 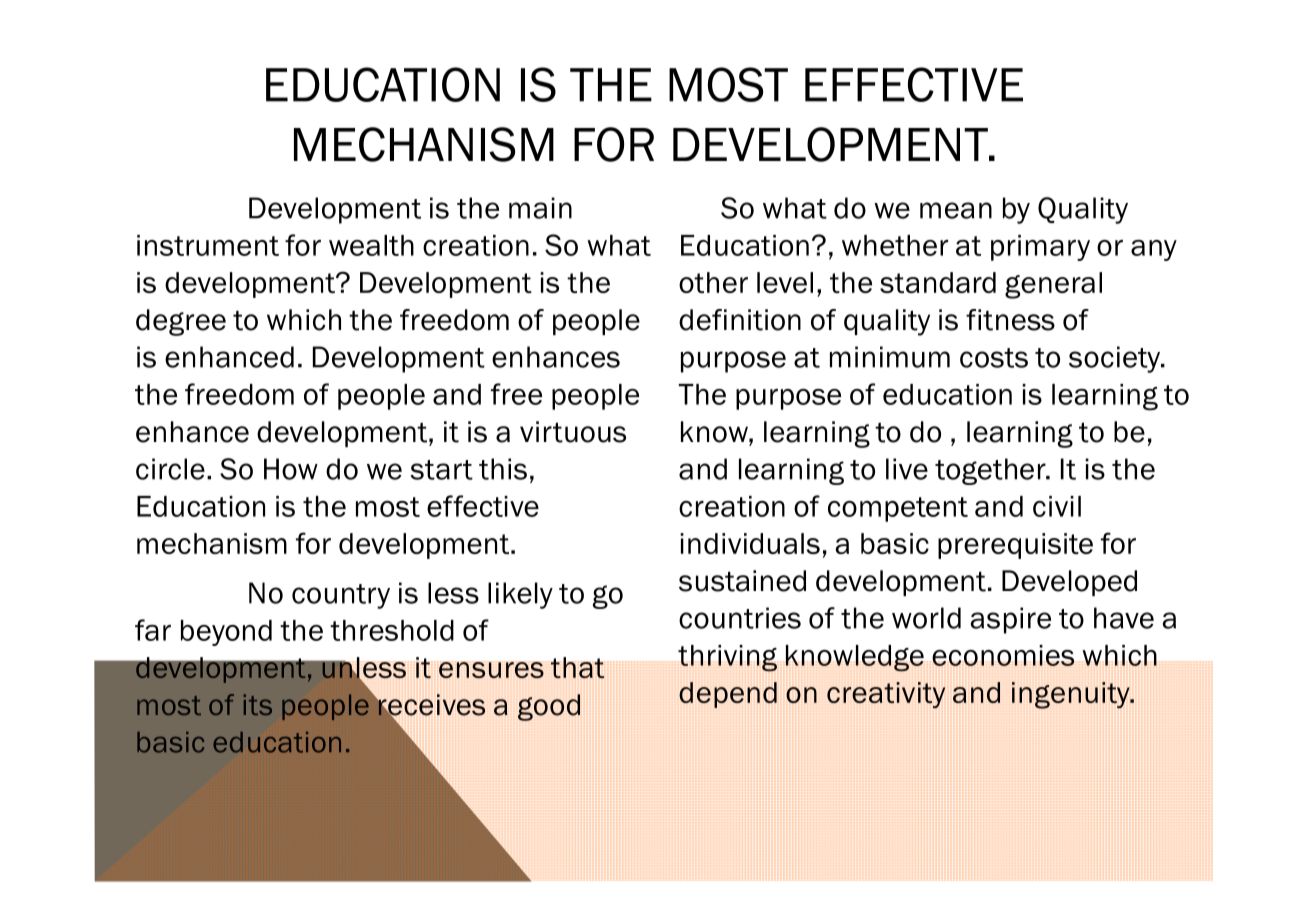 I want to click on Developed, so click(x=1069, y=583).
